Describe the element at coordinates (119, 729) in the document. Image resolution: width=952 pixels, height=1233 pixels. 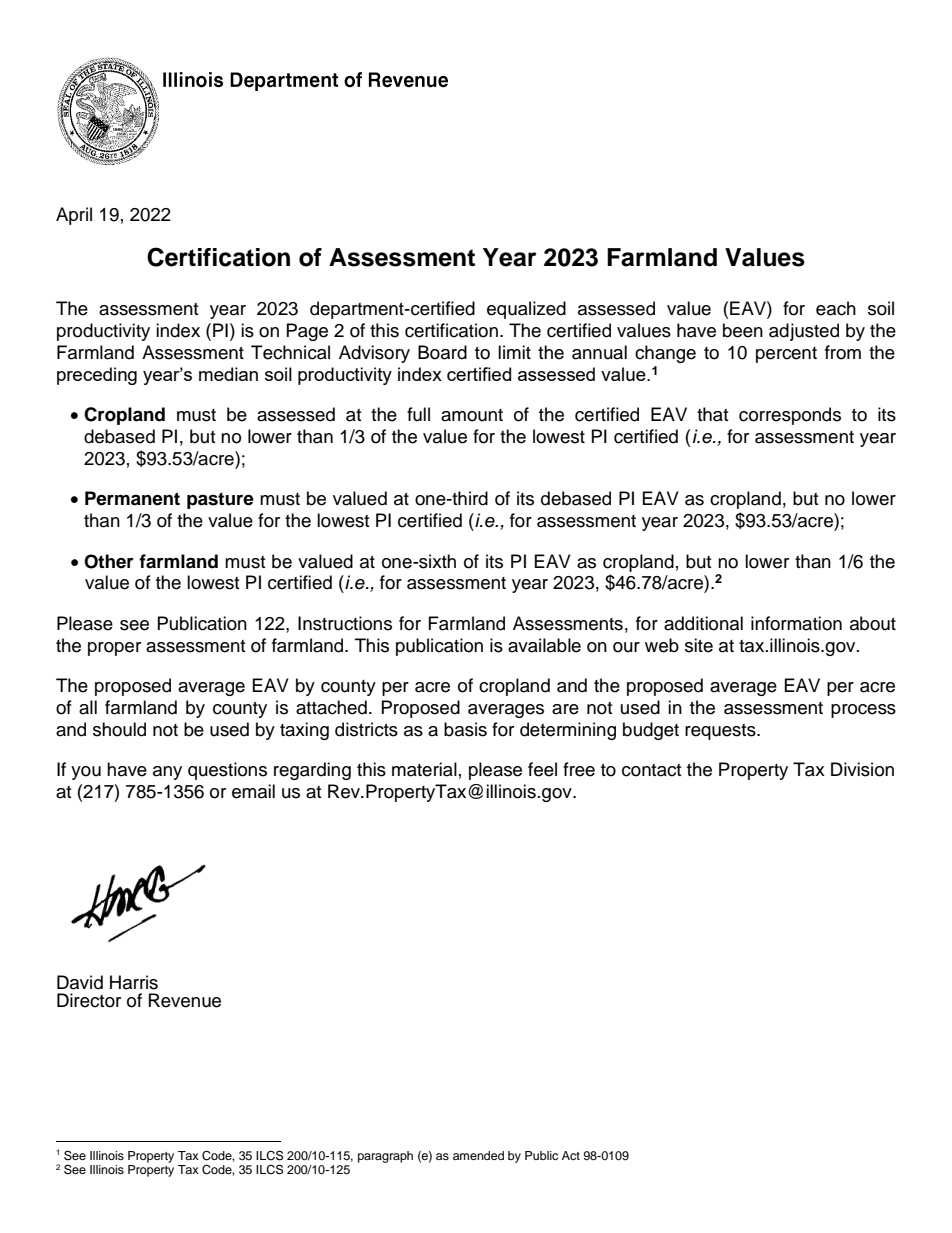
I see `should` at that location.
